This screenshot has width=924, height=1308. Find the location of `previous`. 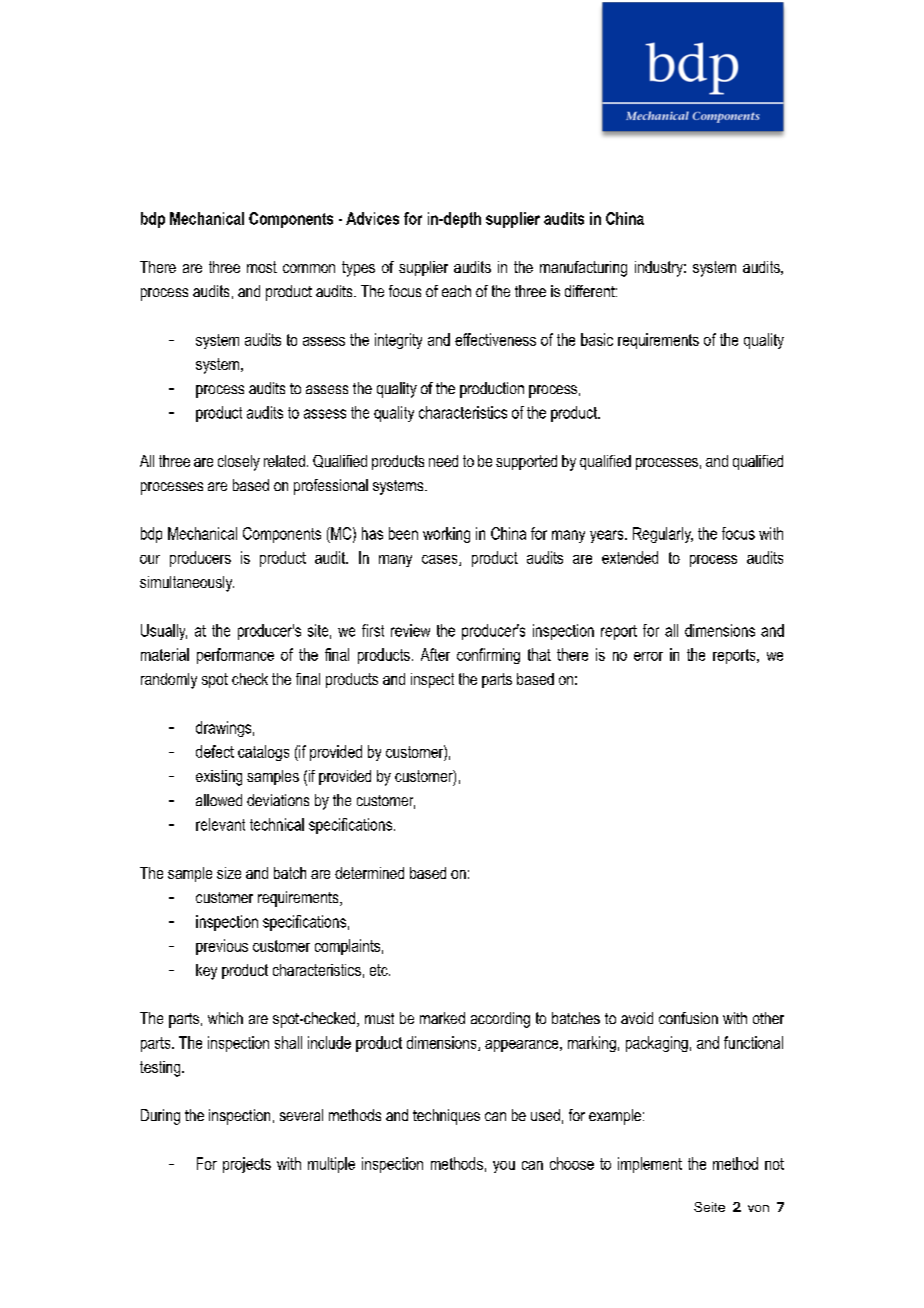

previous is located at coordinates (222, 947).
